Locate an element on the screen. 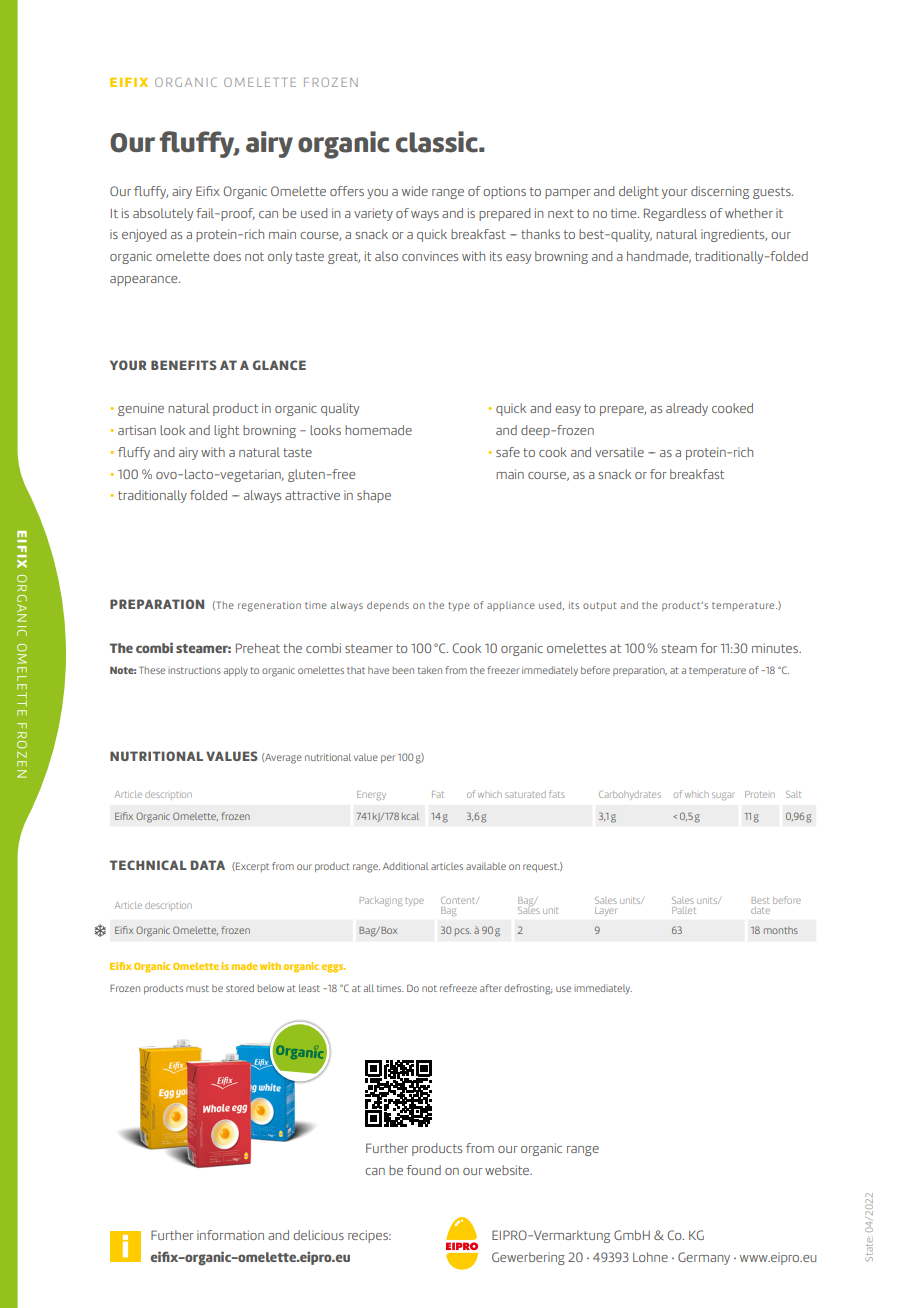 Image resolution: width=924 pixels, height=1308 pixels. found is located at coordinates (424, 1170).
